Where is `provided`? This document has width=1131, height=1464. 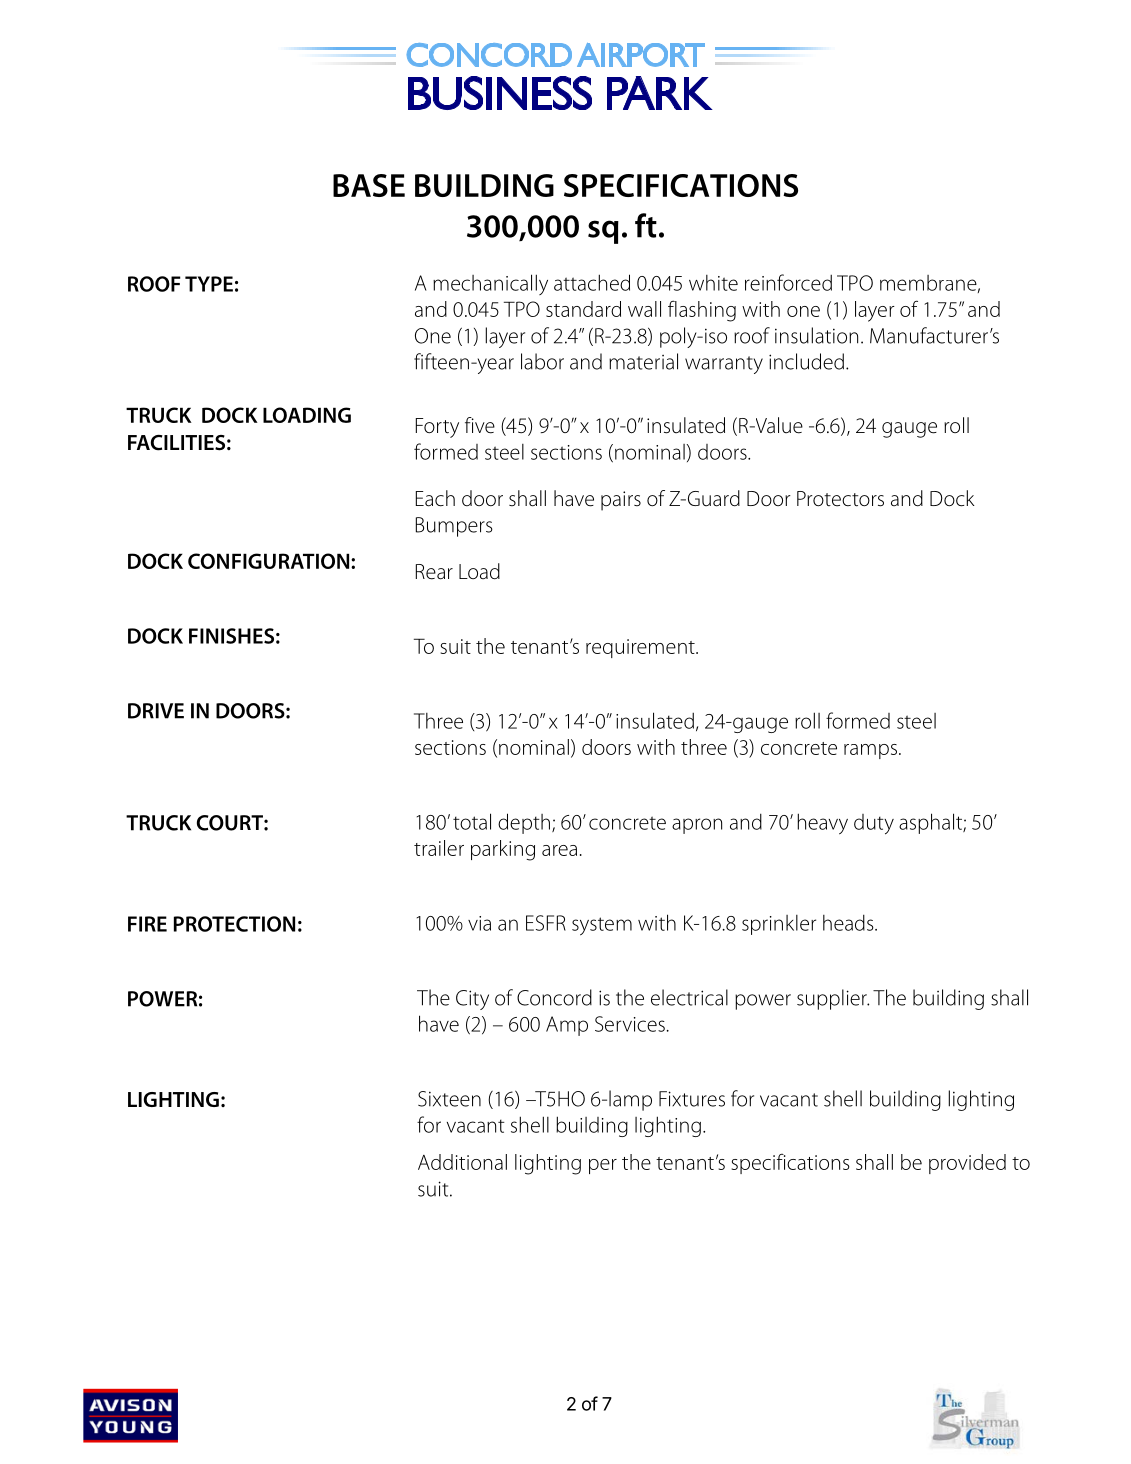
provided is located at coordinates (967, 1164).
